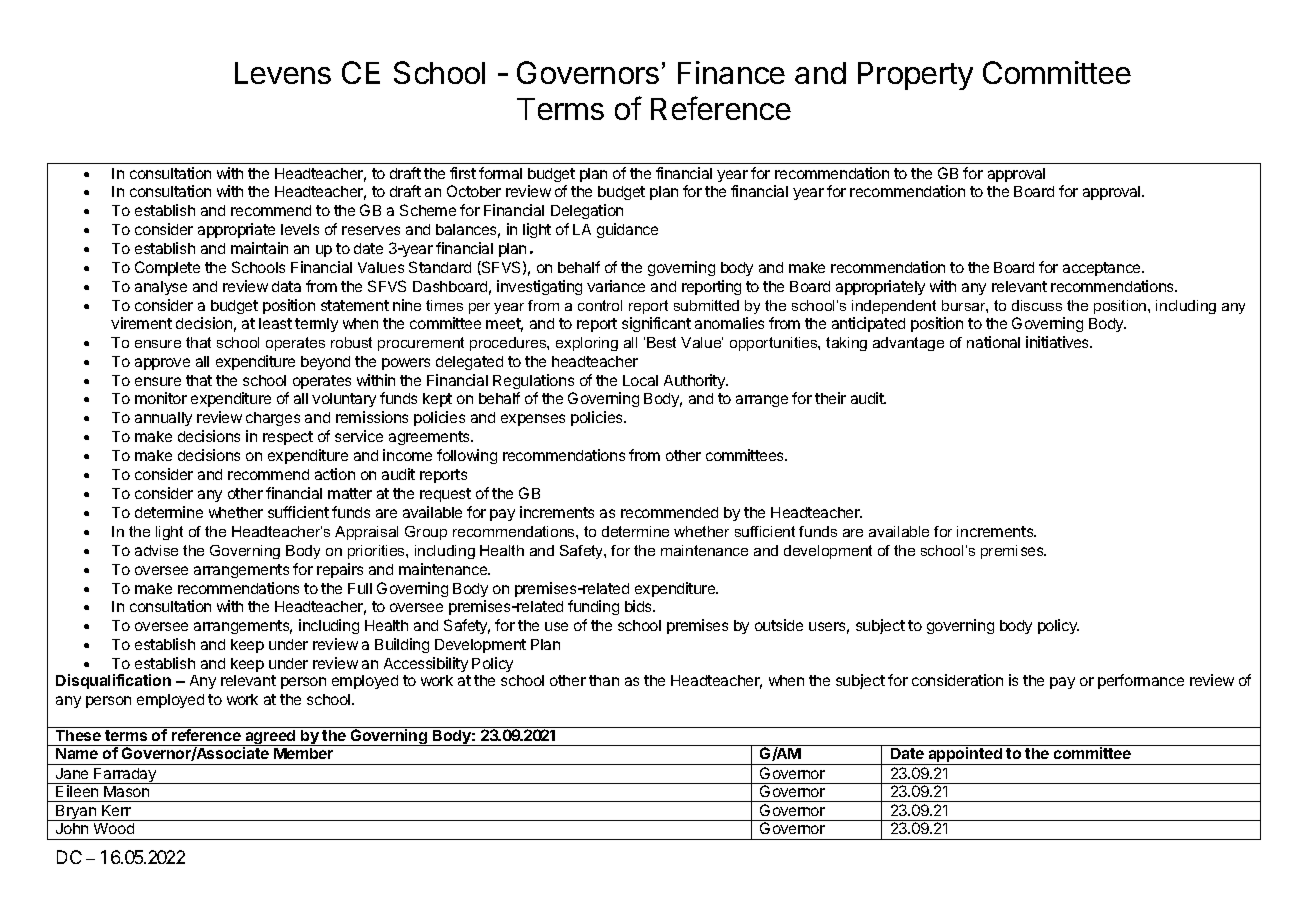 This page has height=924, width=1308. What do you see at coordinates (731, 72) in the page?
I see `Finance` at bounding box center [731, 72].
